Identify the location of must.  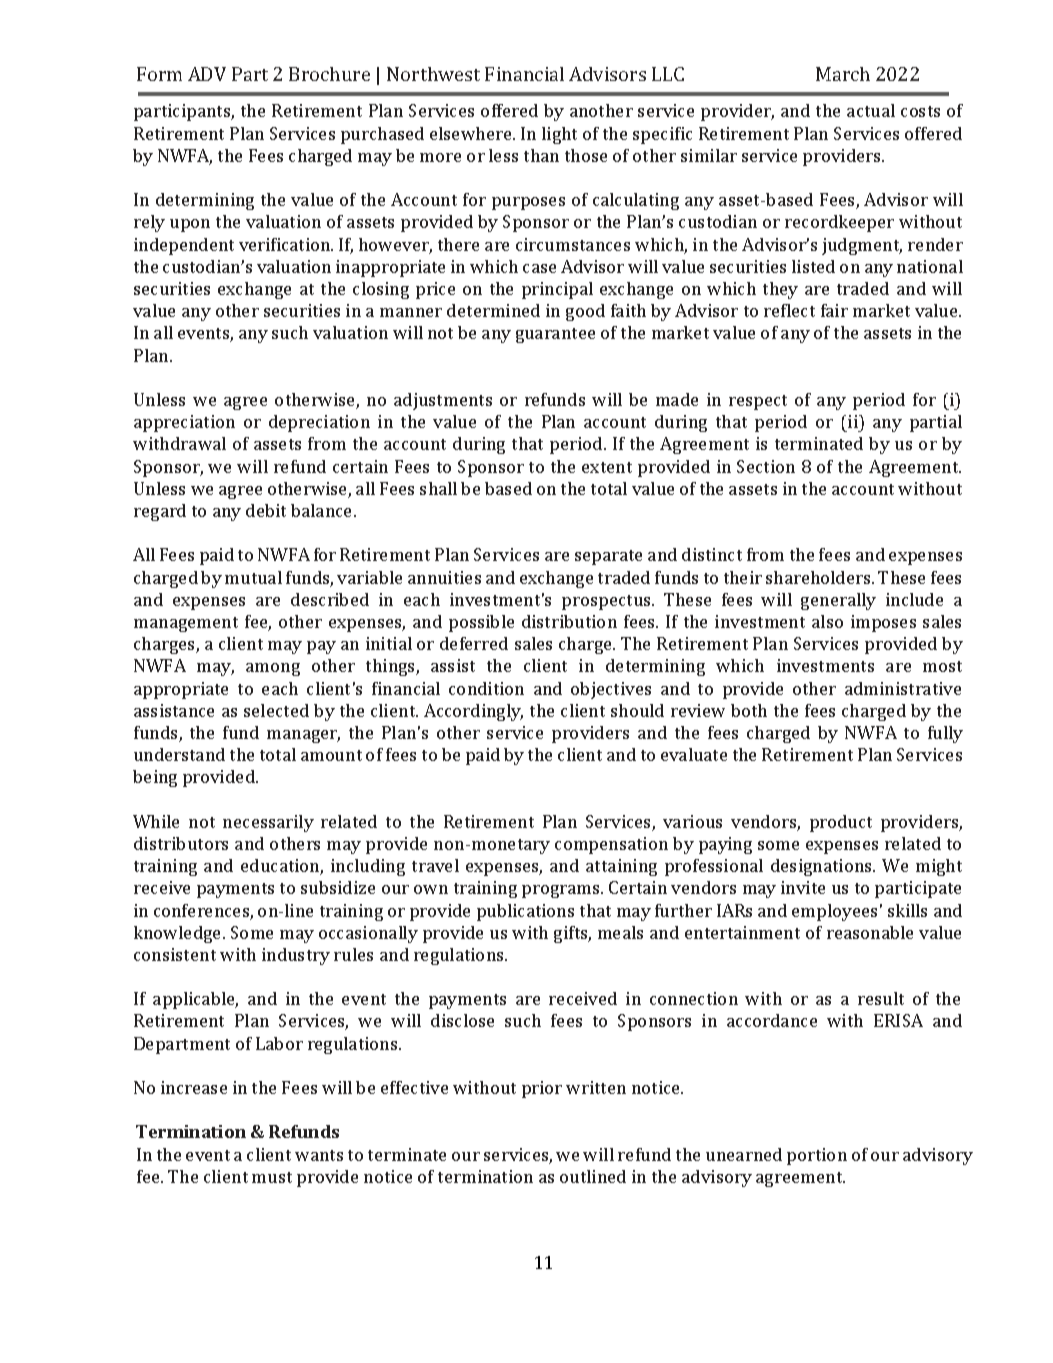
(272, 1177).
